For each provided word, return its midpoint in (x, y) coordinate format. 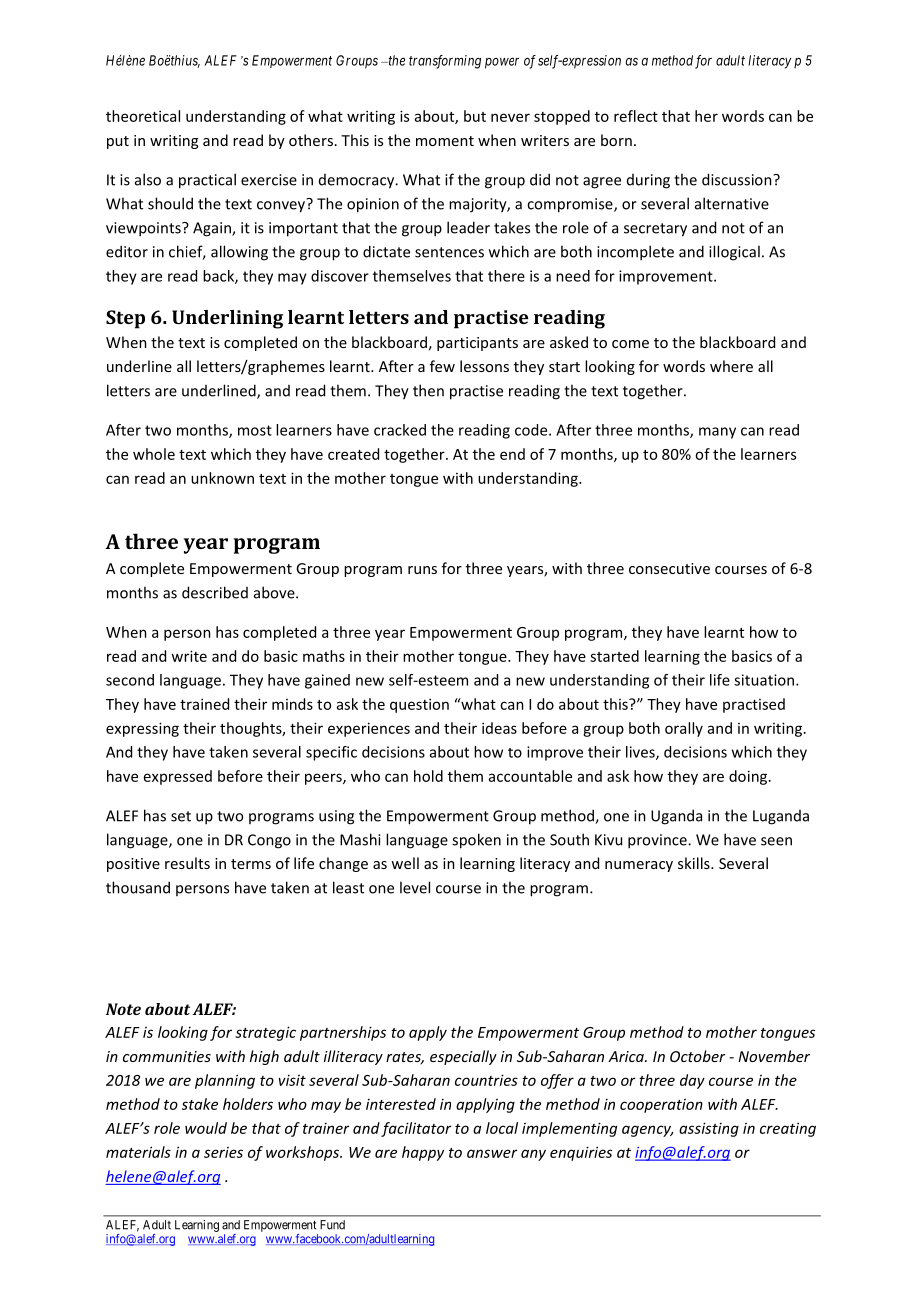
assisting (709, 1129)
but (475, 116)
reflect (636, 116)
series (223, 1152)
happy (423, 1153)
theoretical (143, 116)
